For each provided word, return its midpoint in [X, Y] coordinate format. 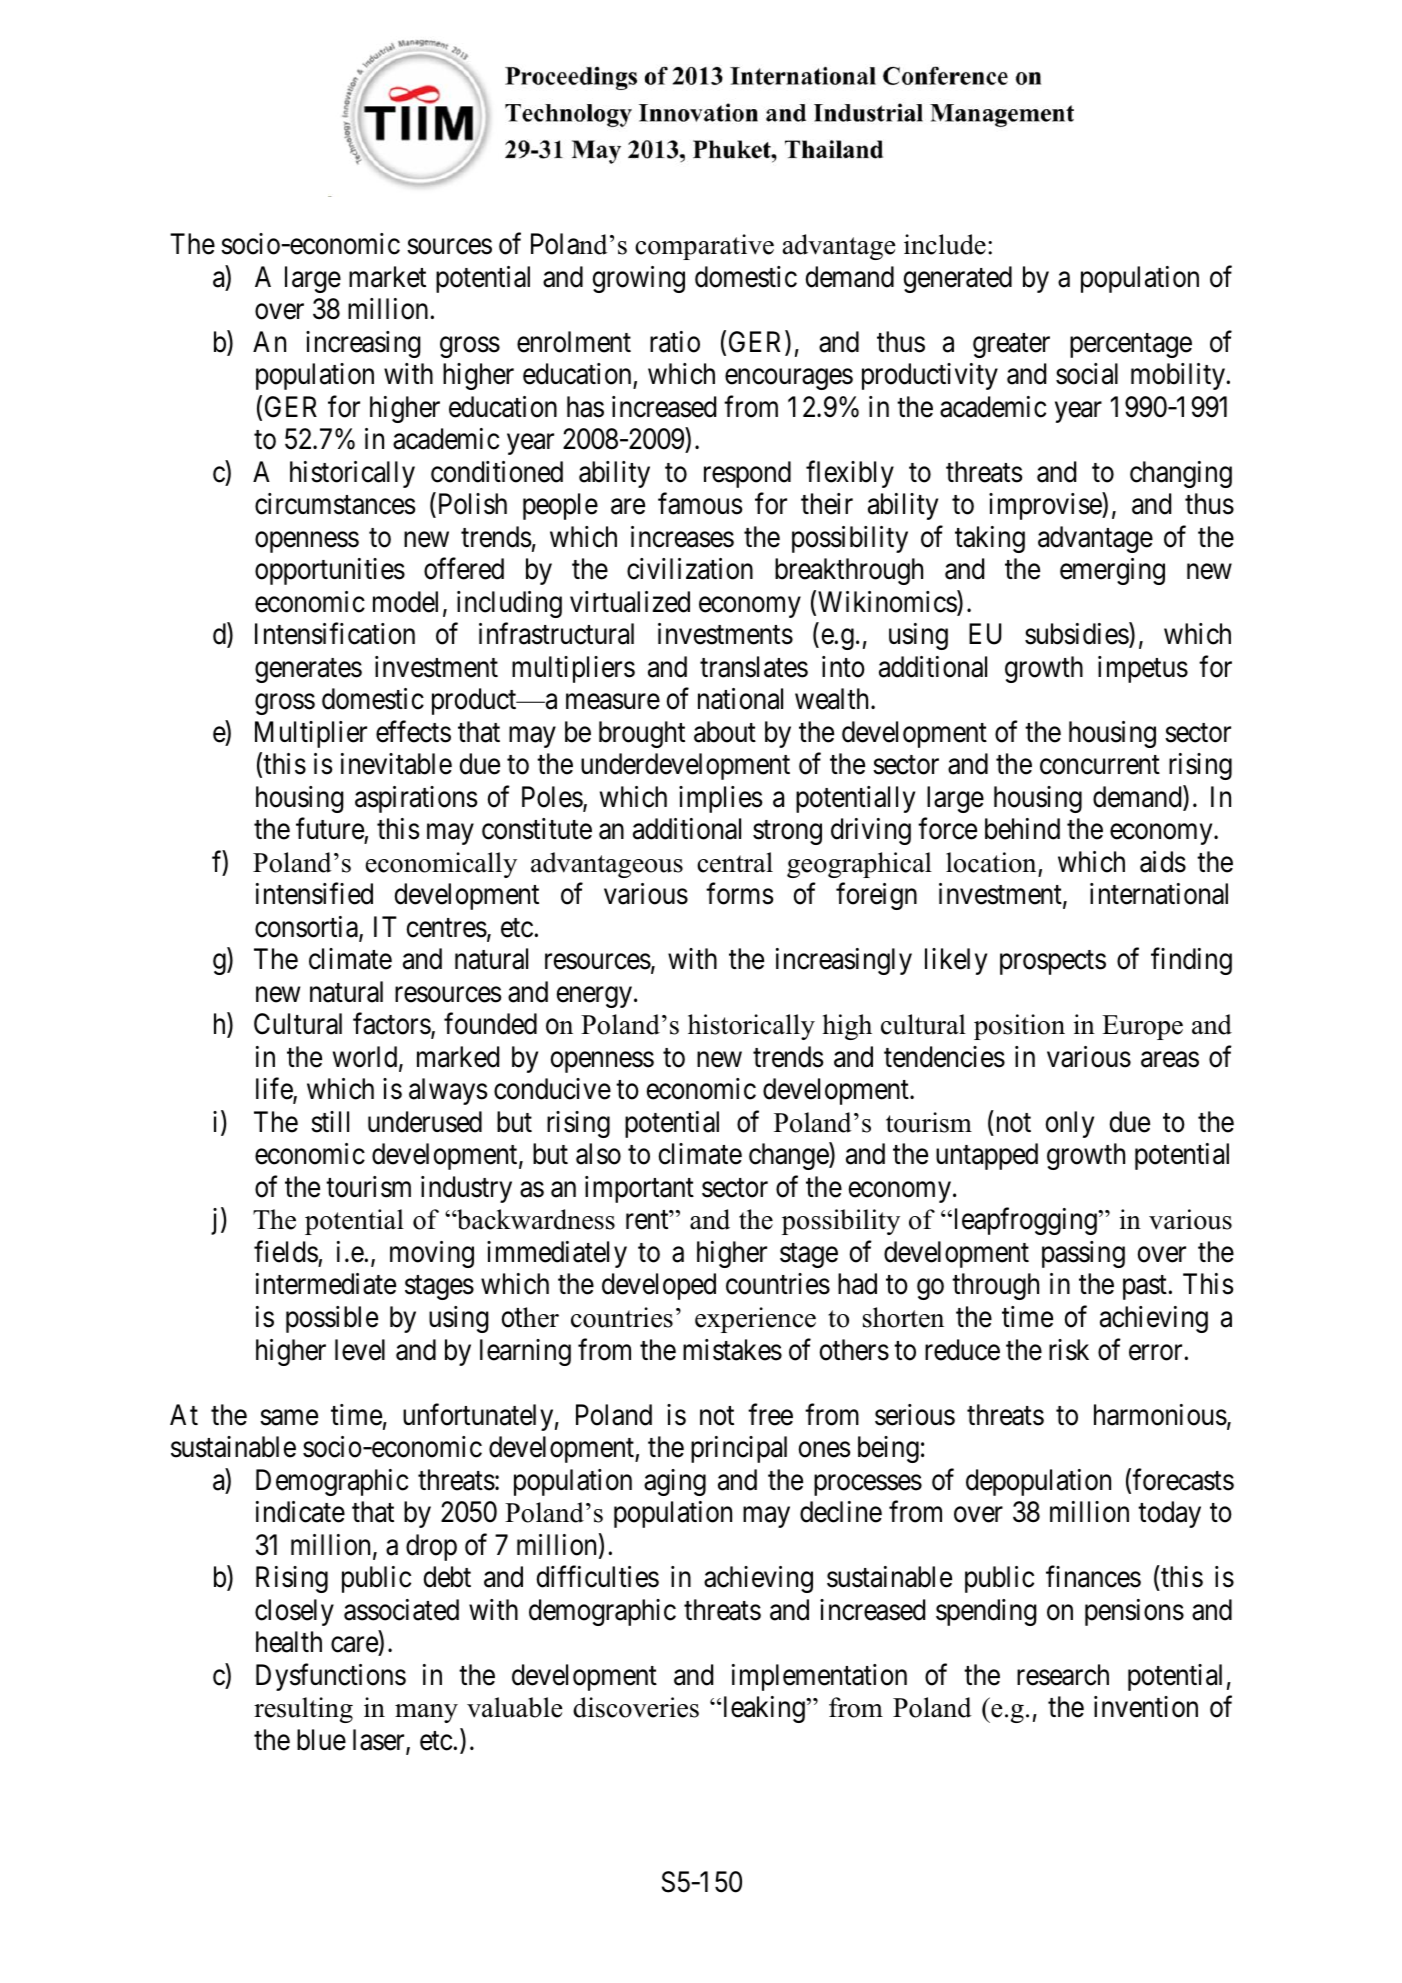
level [360, 1350]
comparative [704, 247]
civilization [690, 569]
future [330, 830]
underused [425, 1122]
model [408, 603]
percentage [1131, 345]
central [735, 862]
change [789, 1156]
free [770, 1414]
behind [1022, 829]
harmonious [1160, 1415]
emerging [1112, 571]
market [387, 277]
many [426, 1713]
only [1070, 1124]
